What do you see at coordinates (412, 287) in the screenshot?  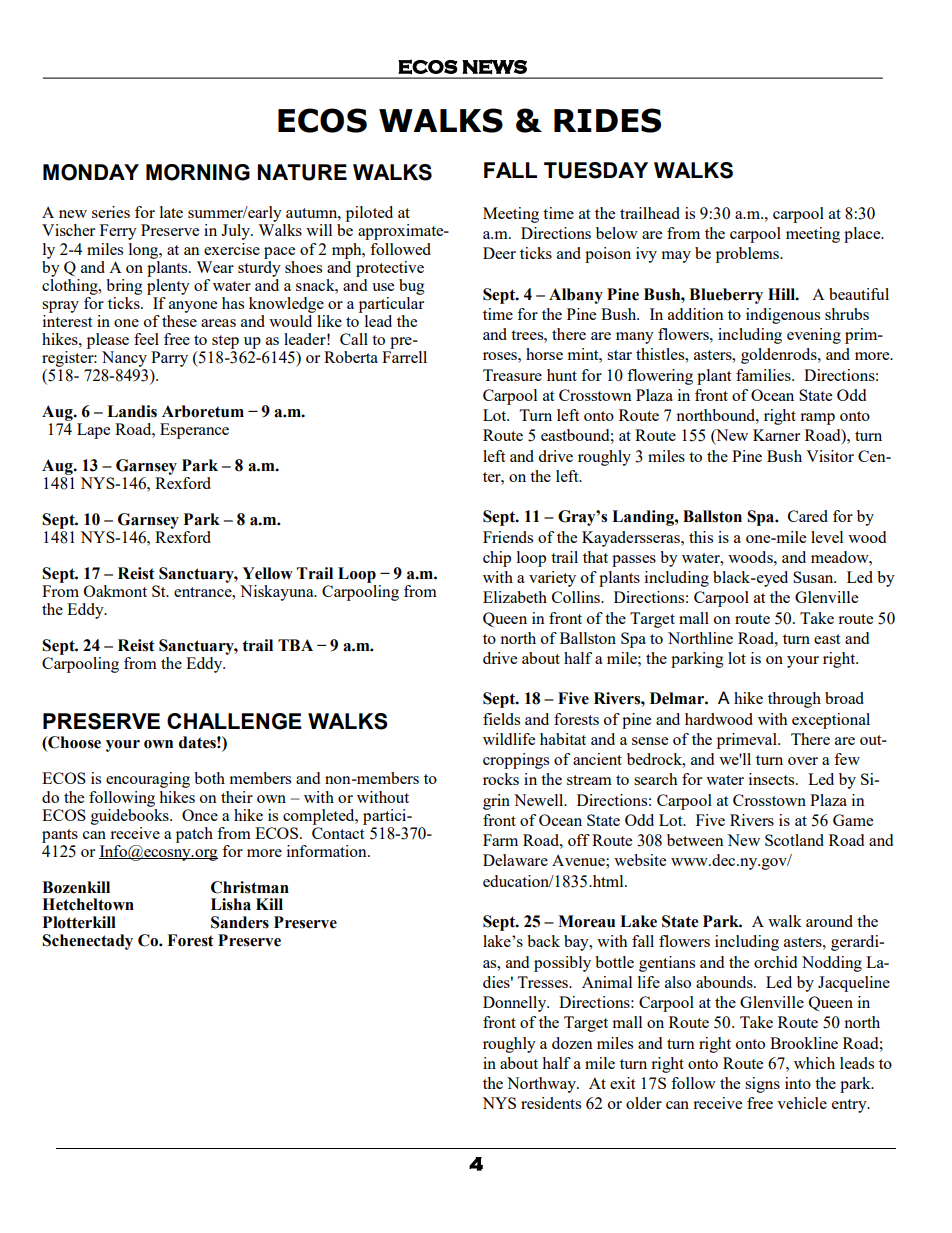 I see `bug` at bounding box center [412, 287].
